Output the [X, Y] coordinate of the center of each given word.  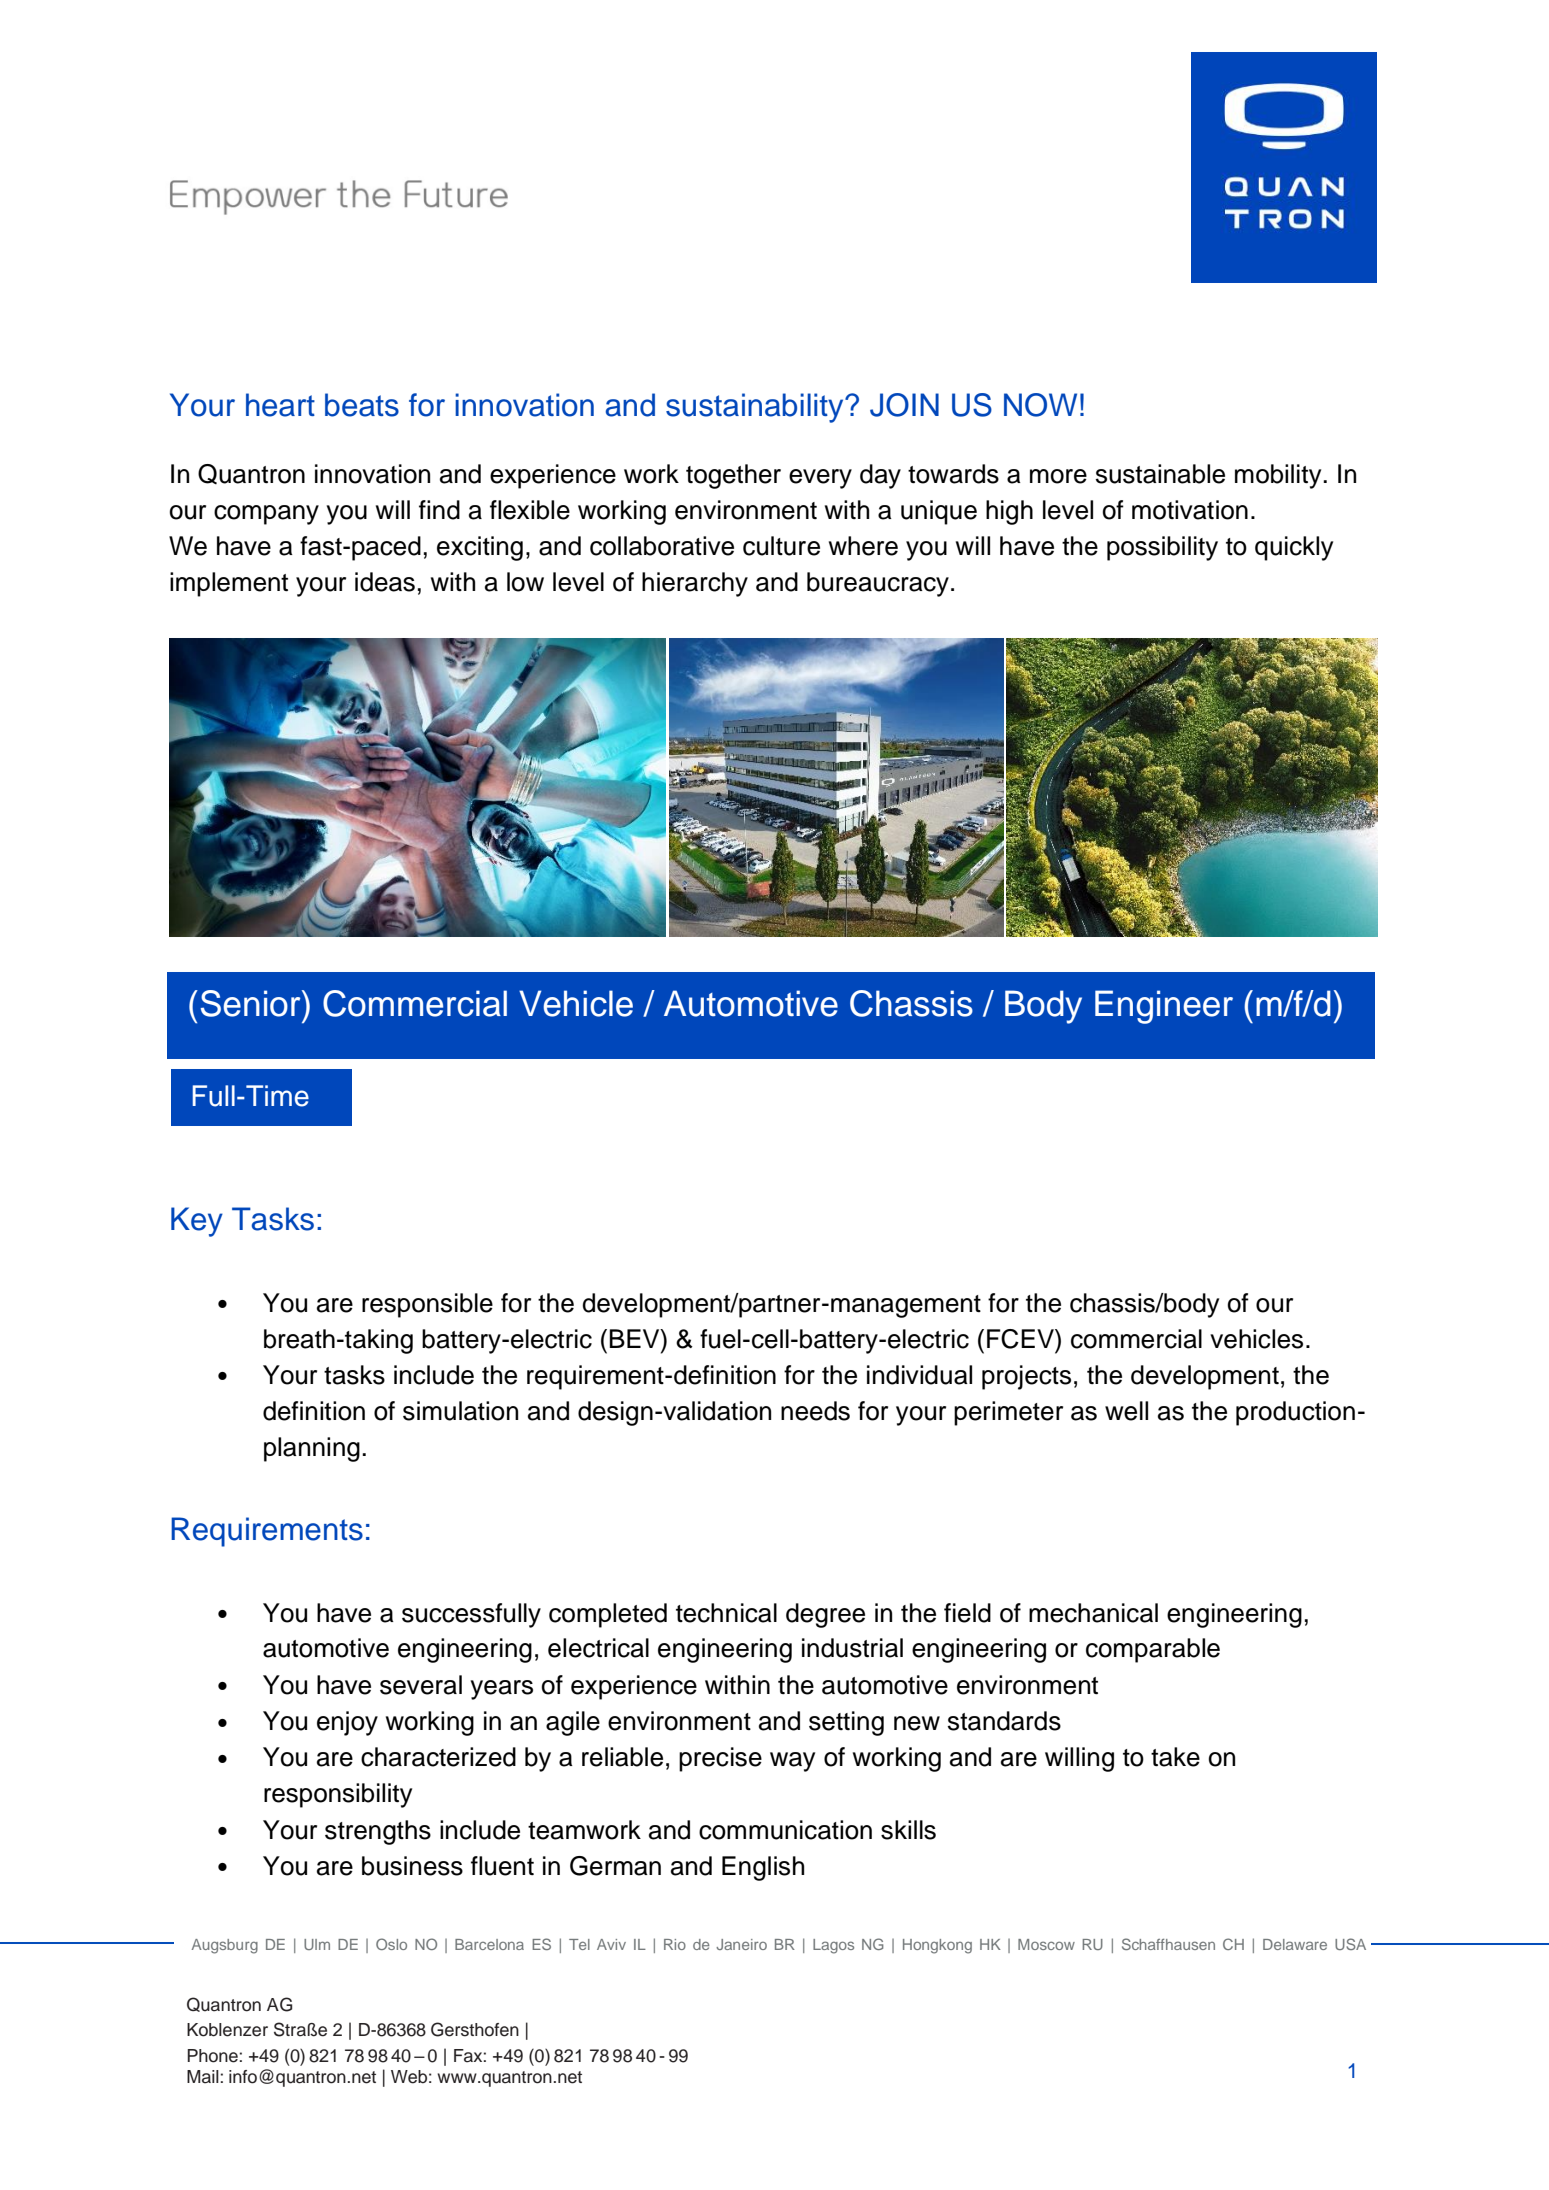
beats [362, 405]
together [733, 476]
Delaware [1295, 1944]
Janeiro [741, 1944]
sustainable [1160, 474]
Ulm [317, 1944]
